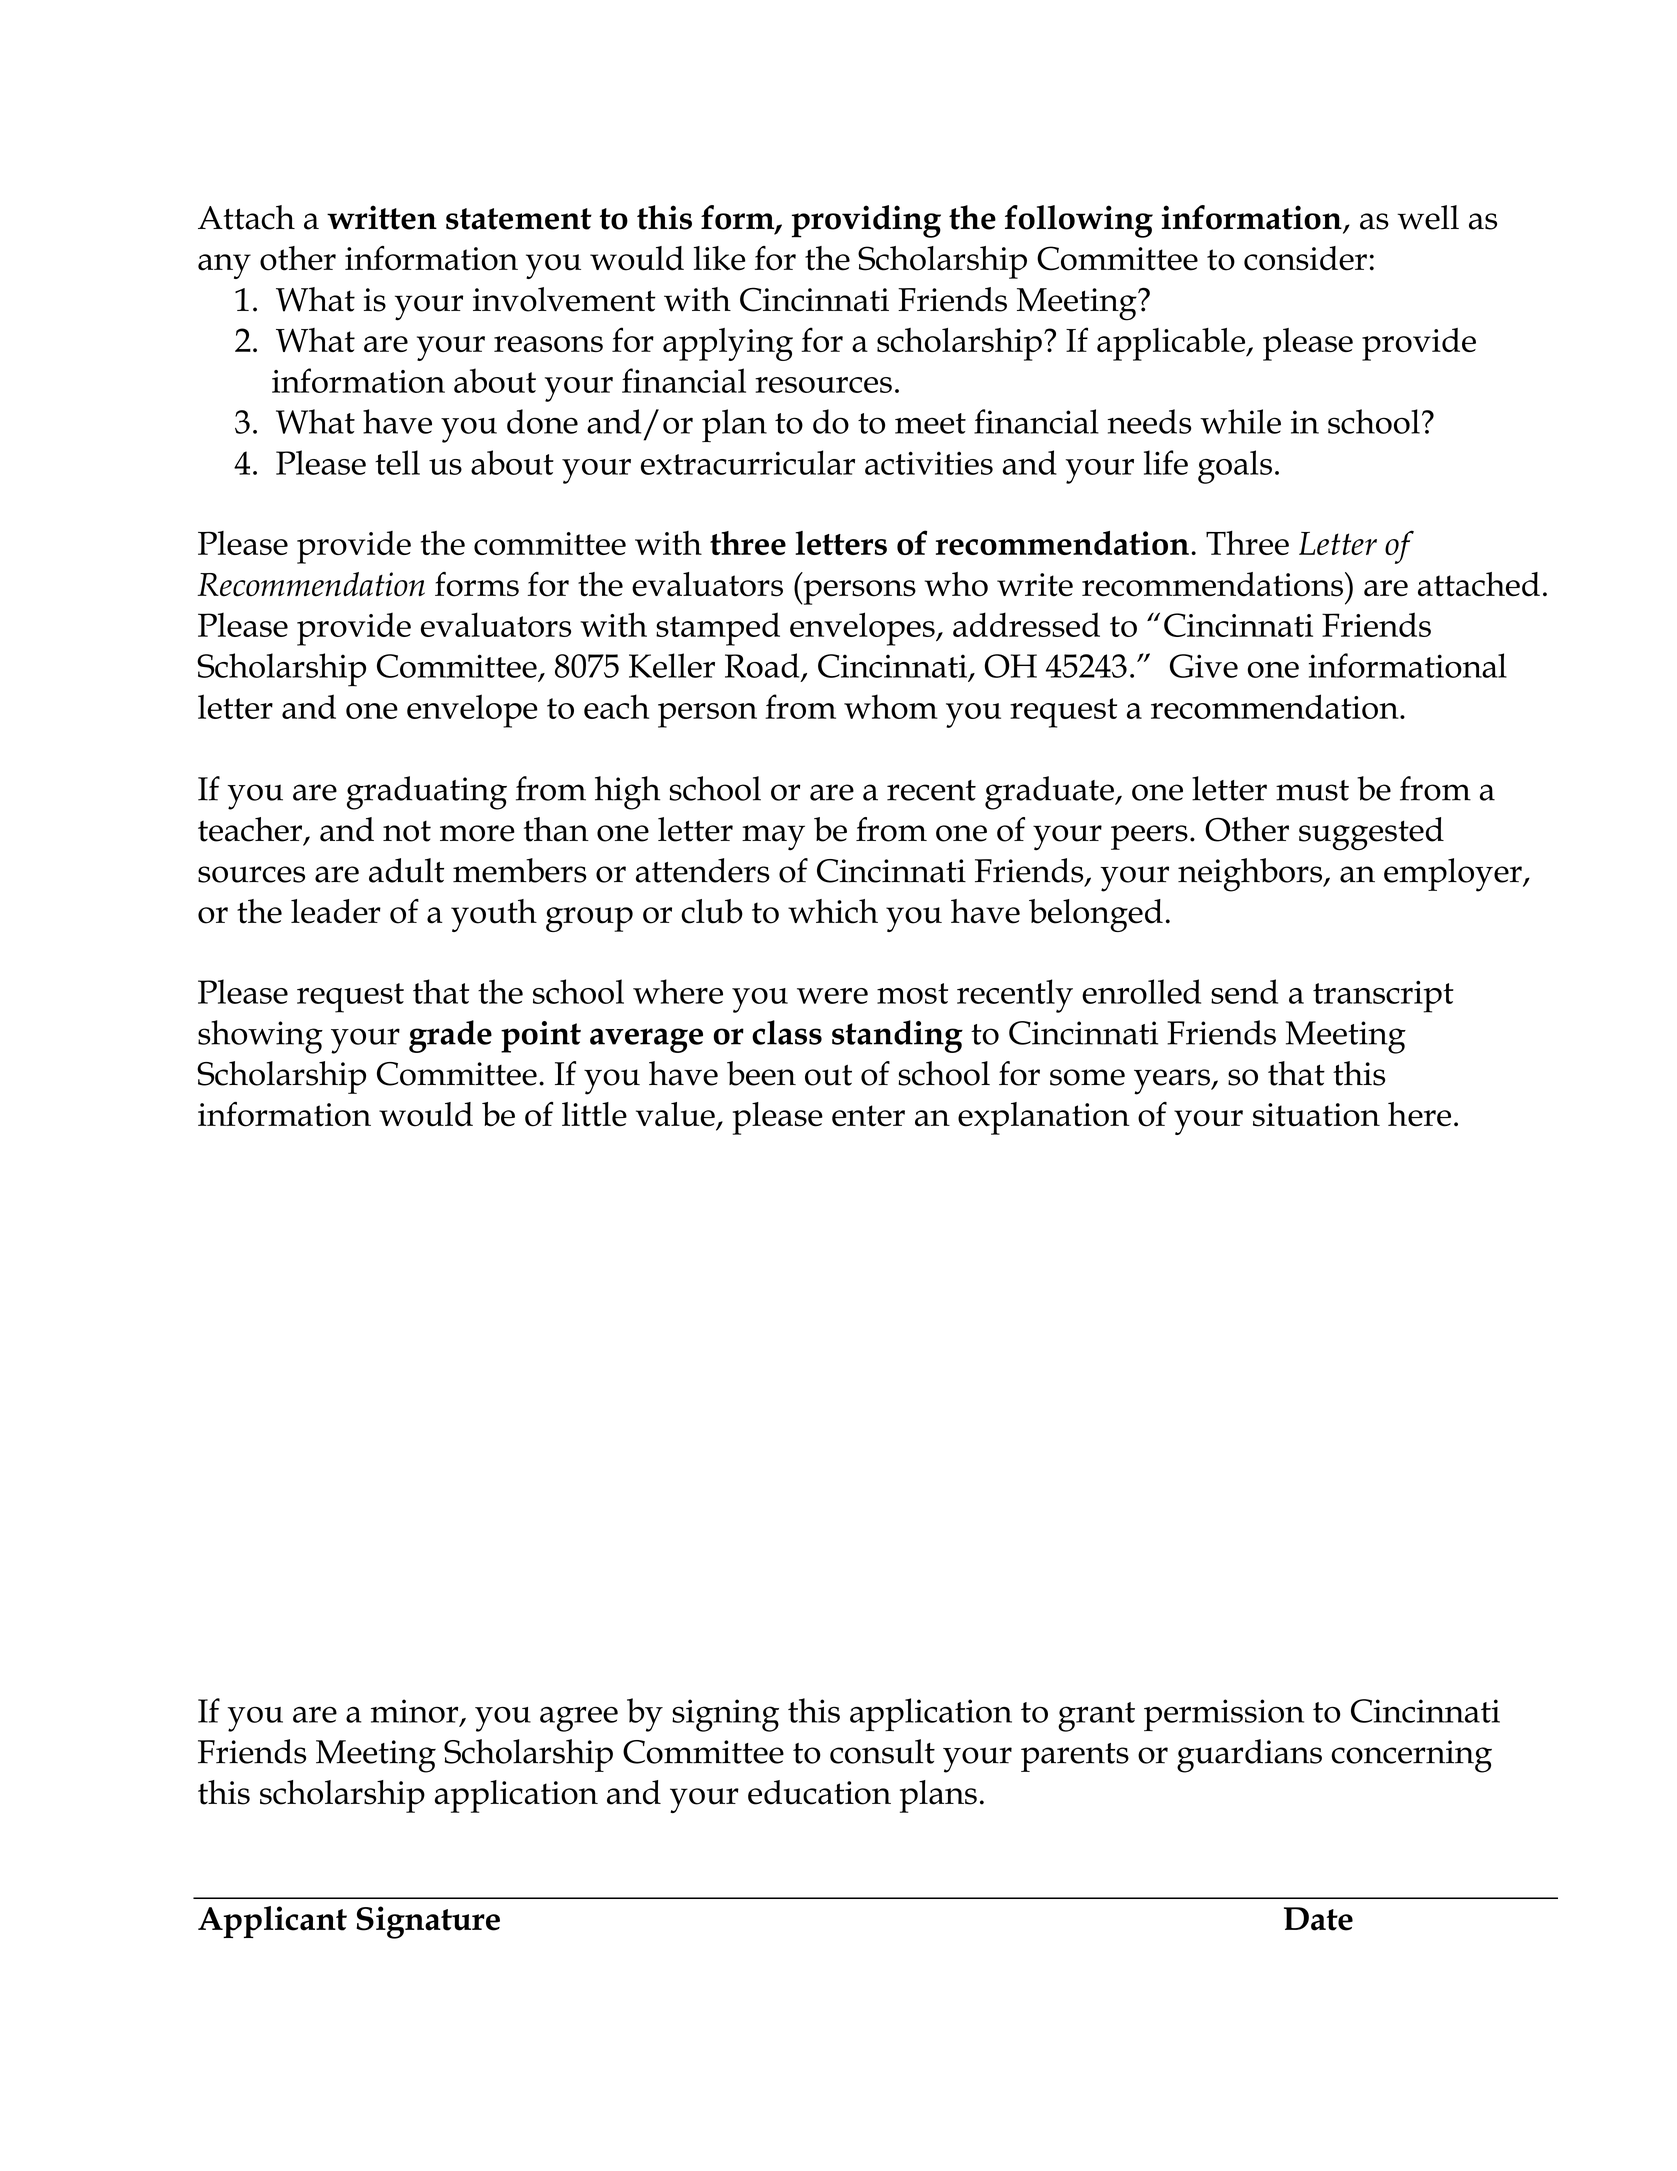 This document has height=2171, width=1677. What do you see at coordinates (819, 1792) in the document?
I see `education` at bounding box center [819, 1792].
